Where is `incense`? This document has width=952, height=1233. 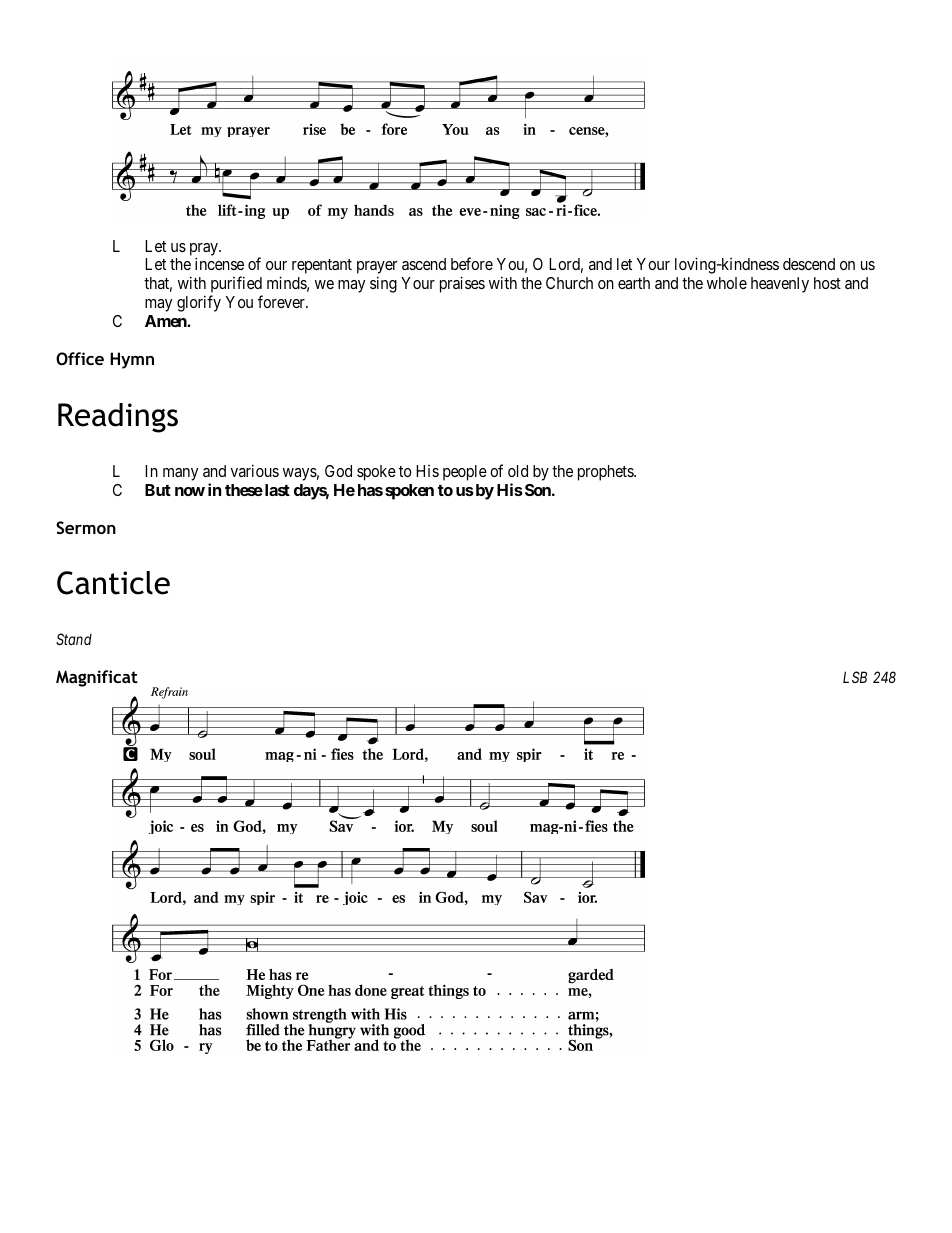
incense is located at coordinates (219, 263).
